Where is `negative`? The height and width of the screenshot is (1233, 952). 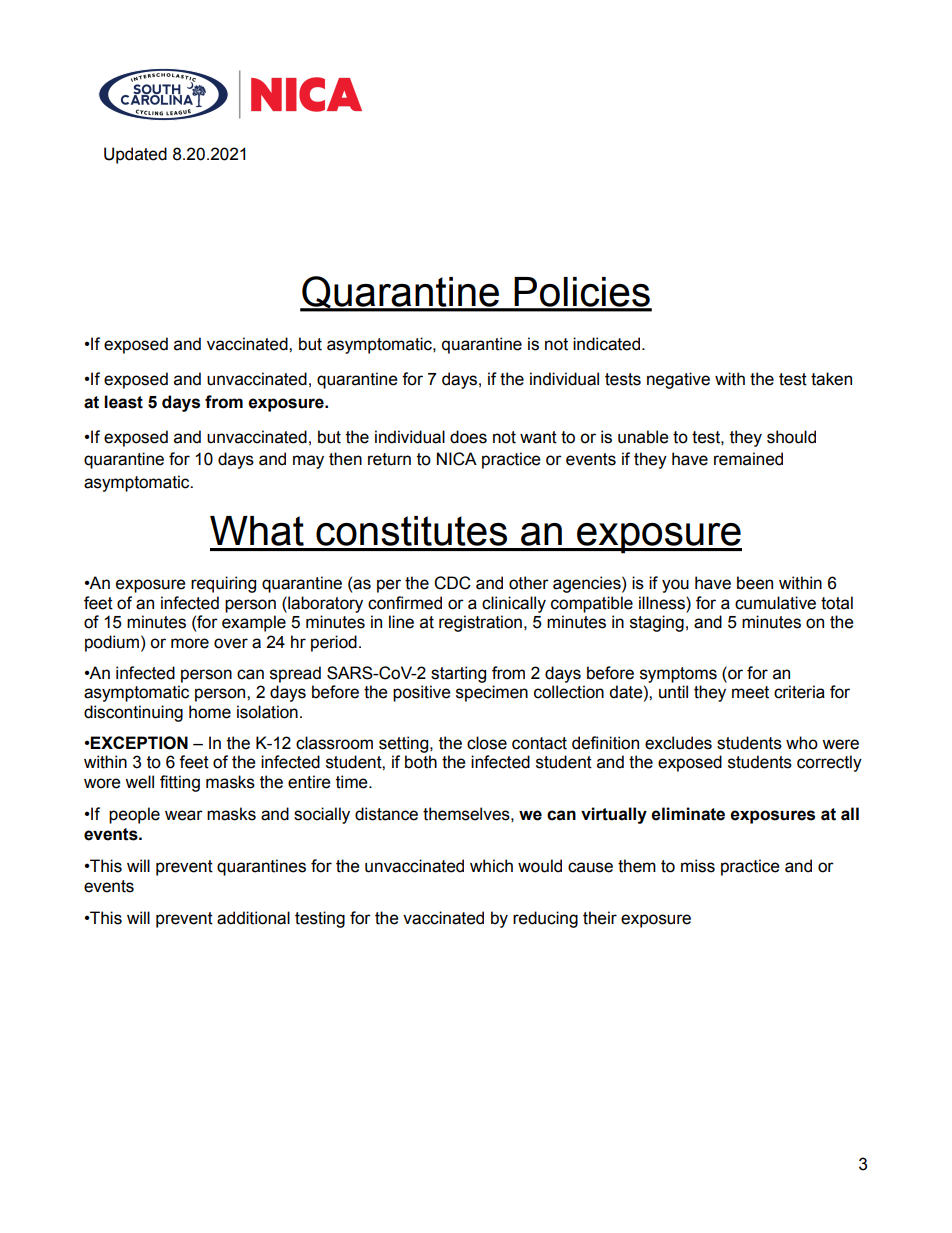
negative is located at coordinates (678, 380).
